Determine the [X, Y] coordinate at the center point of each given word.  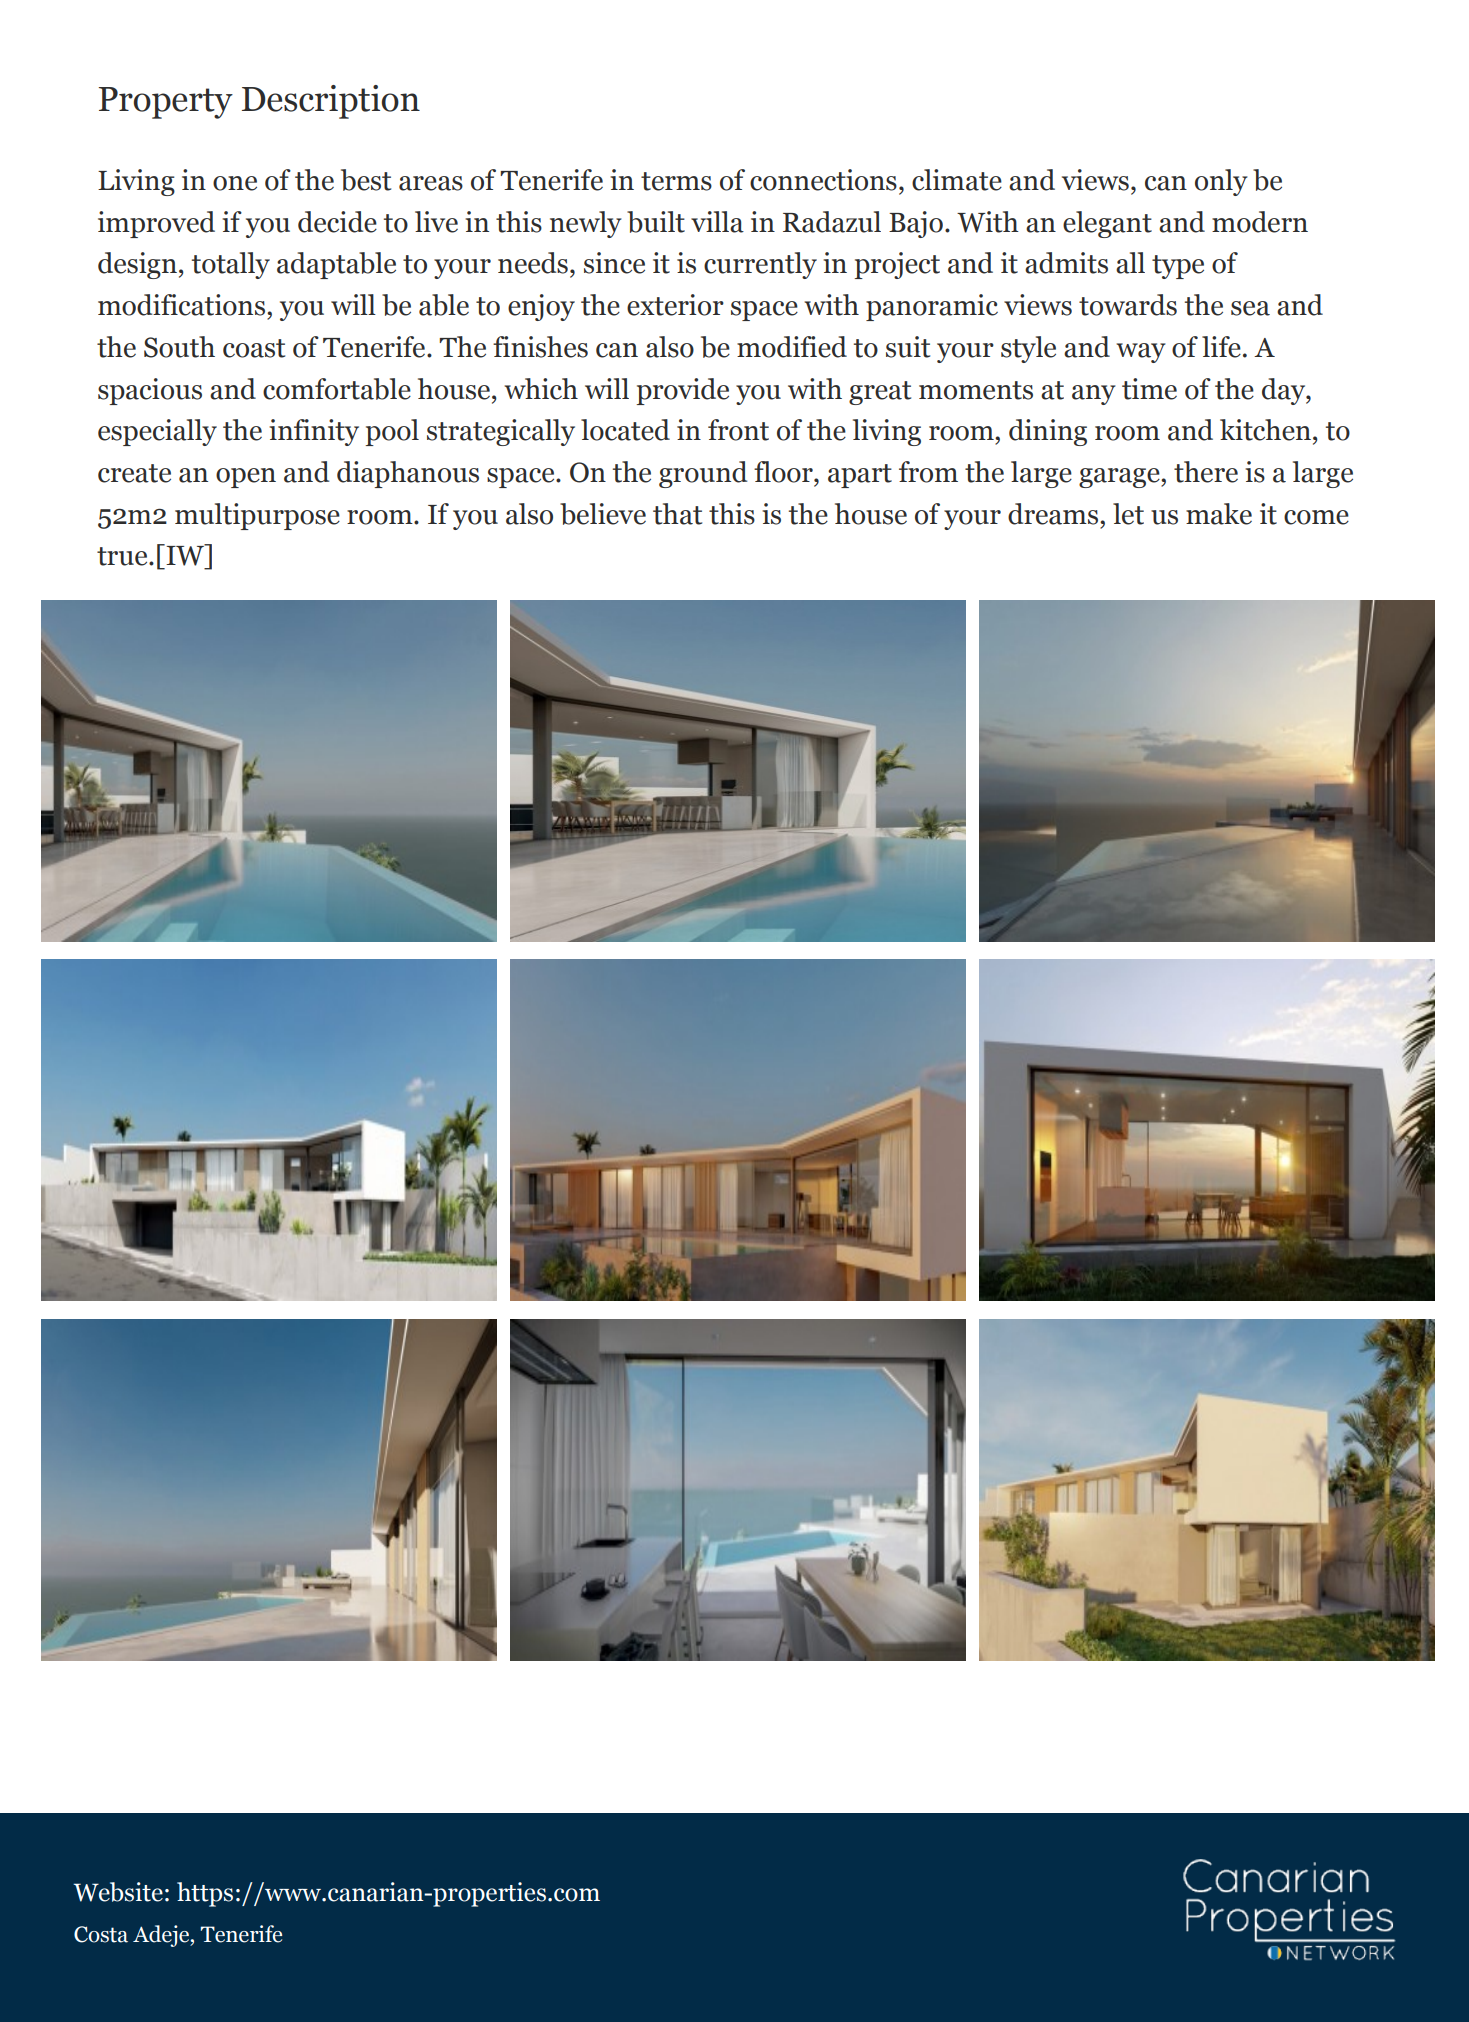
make [1219, 514]
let [1128, 514]
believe [603, 514]
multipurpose [257, 516]
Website [118, 1892]
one [235, 183]
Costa [101, 1934]
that [677, 514]
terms [676, 181]
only [1221, 182]
